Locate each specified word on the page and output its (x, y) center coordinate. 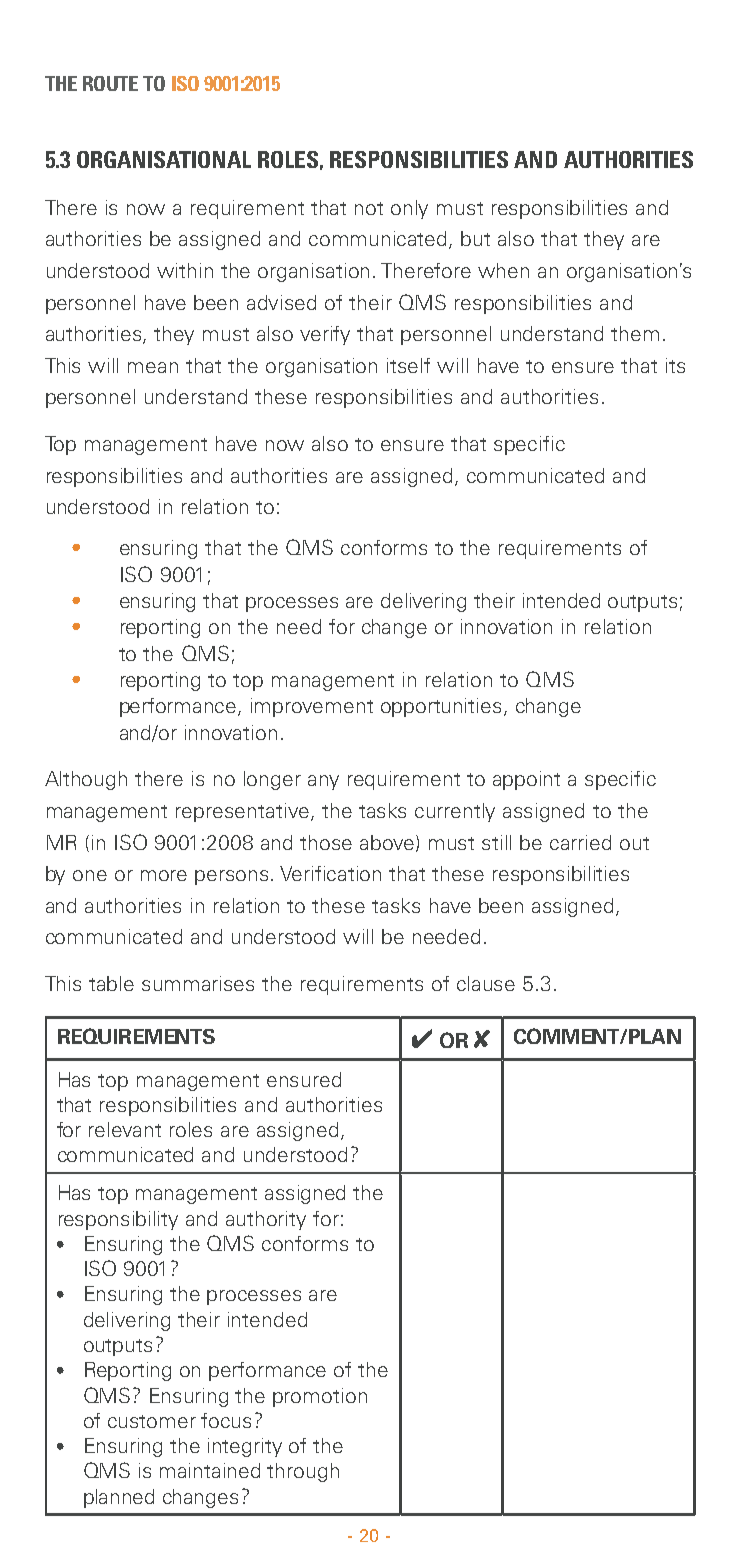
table (111, 983)
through (303, 1472)
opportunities (441, 707)
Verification (330, 873)
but (475, 238)
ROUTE (110, 83)
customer (152, 1421)
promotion (320, 1397)
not (369, 208)
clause (486, 983)
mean (153, 367)
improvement (312, 707)
